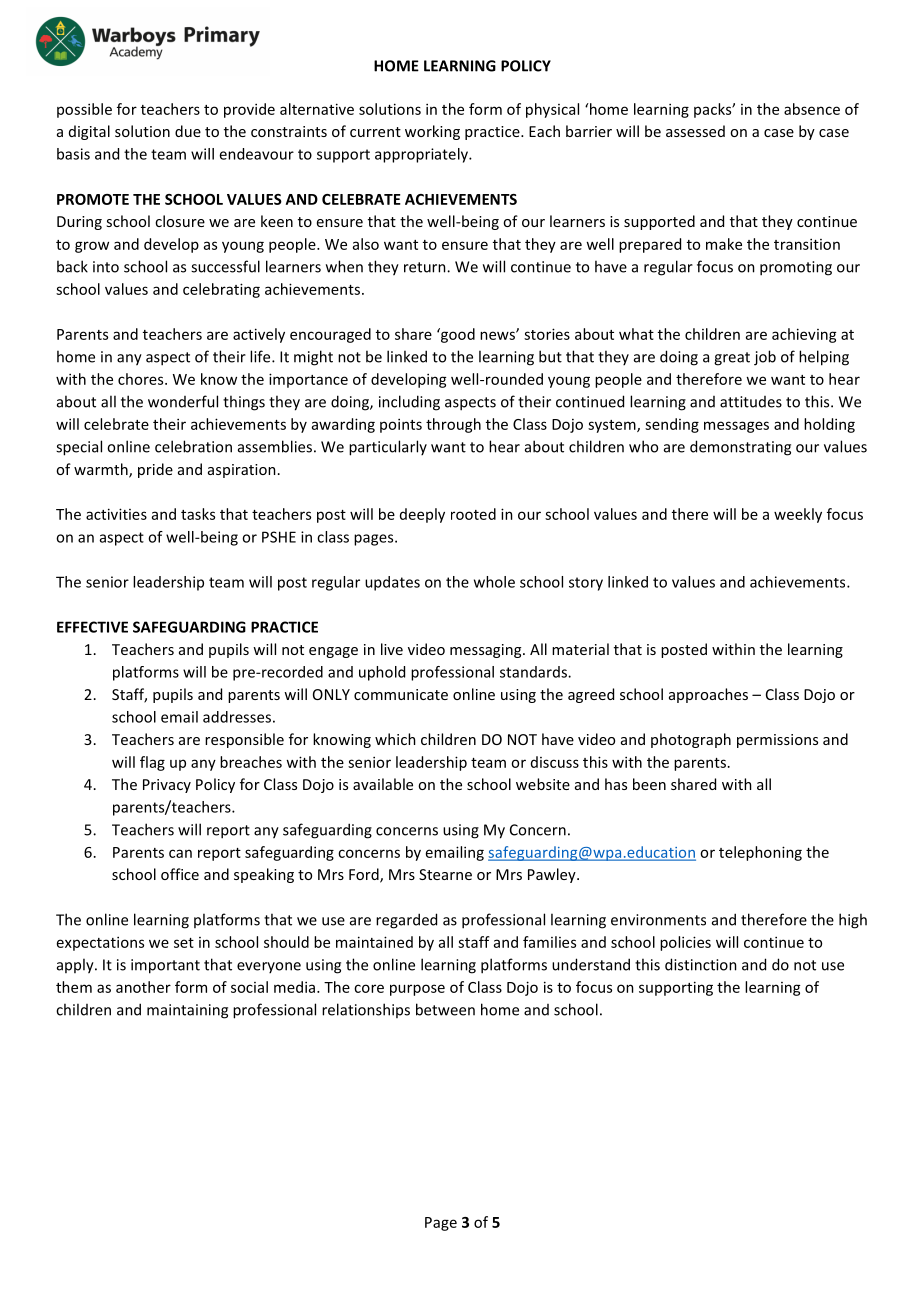  I want to click on whole, so click(494, 582).
